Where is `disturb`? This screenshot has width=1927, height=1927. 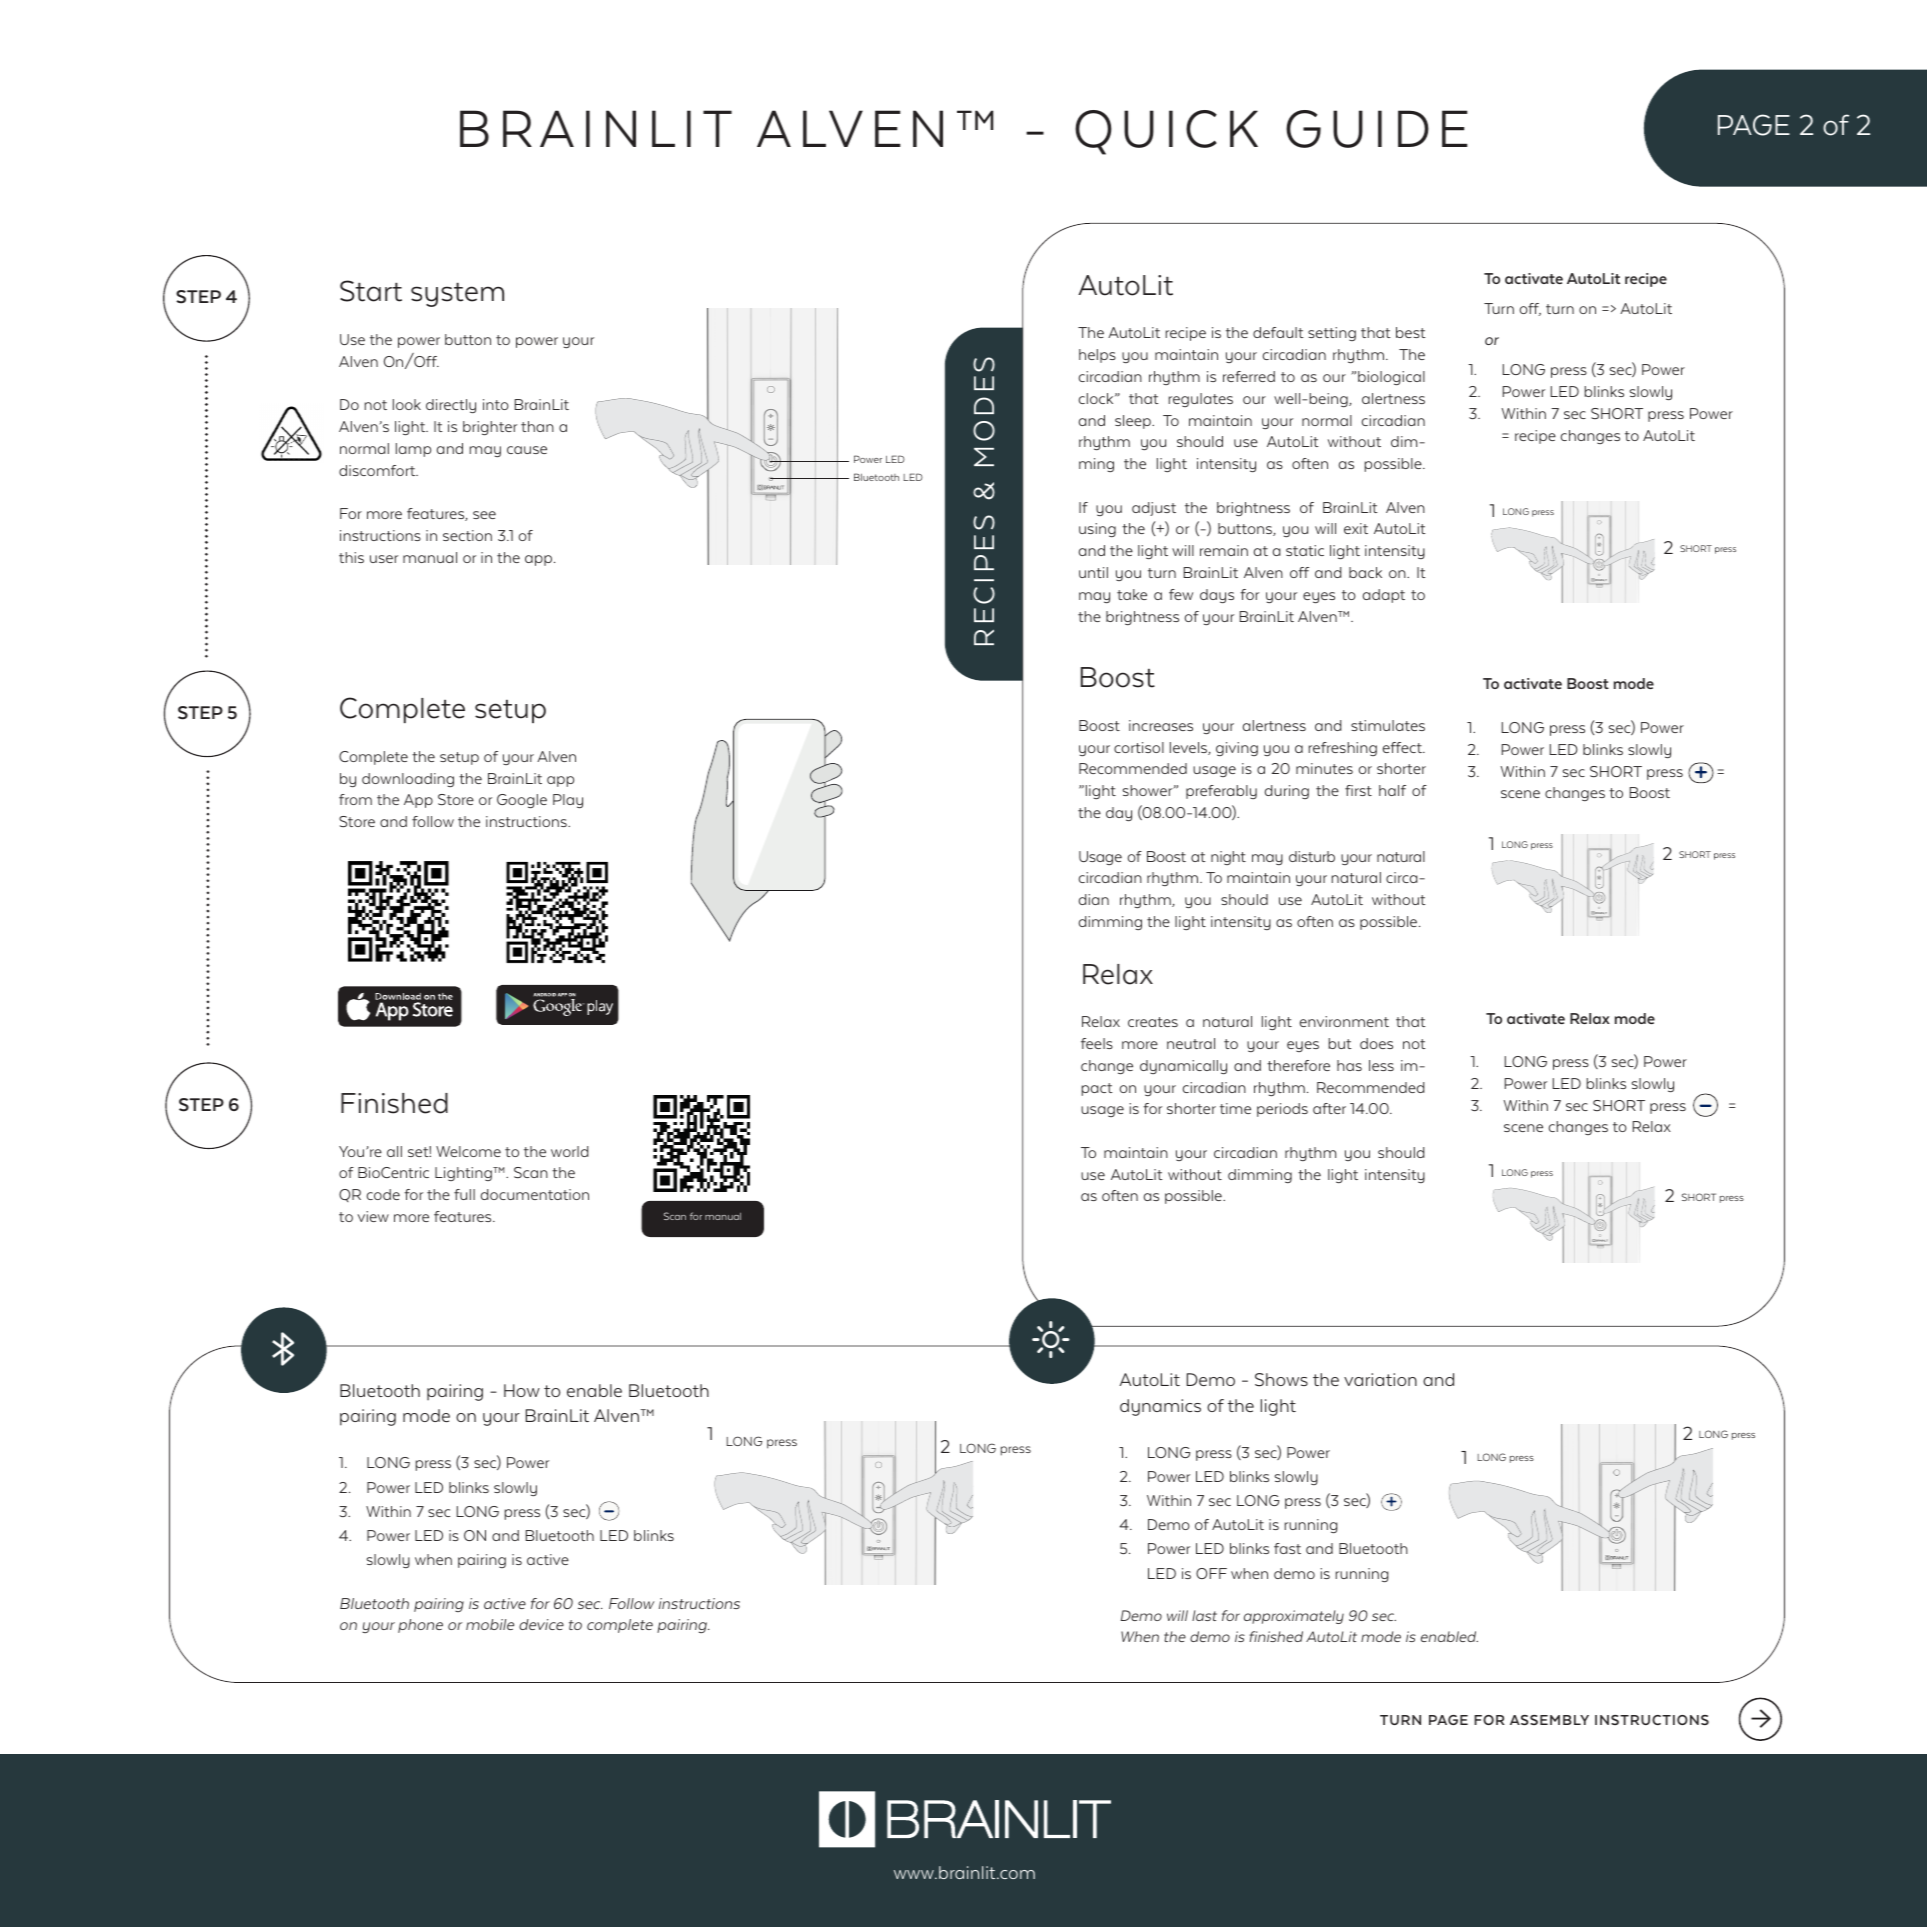 disturb is located at coordinates (1312, 856).
